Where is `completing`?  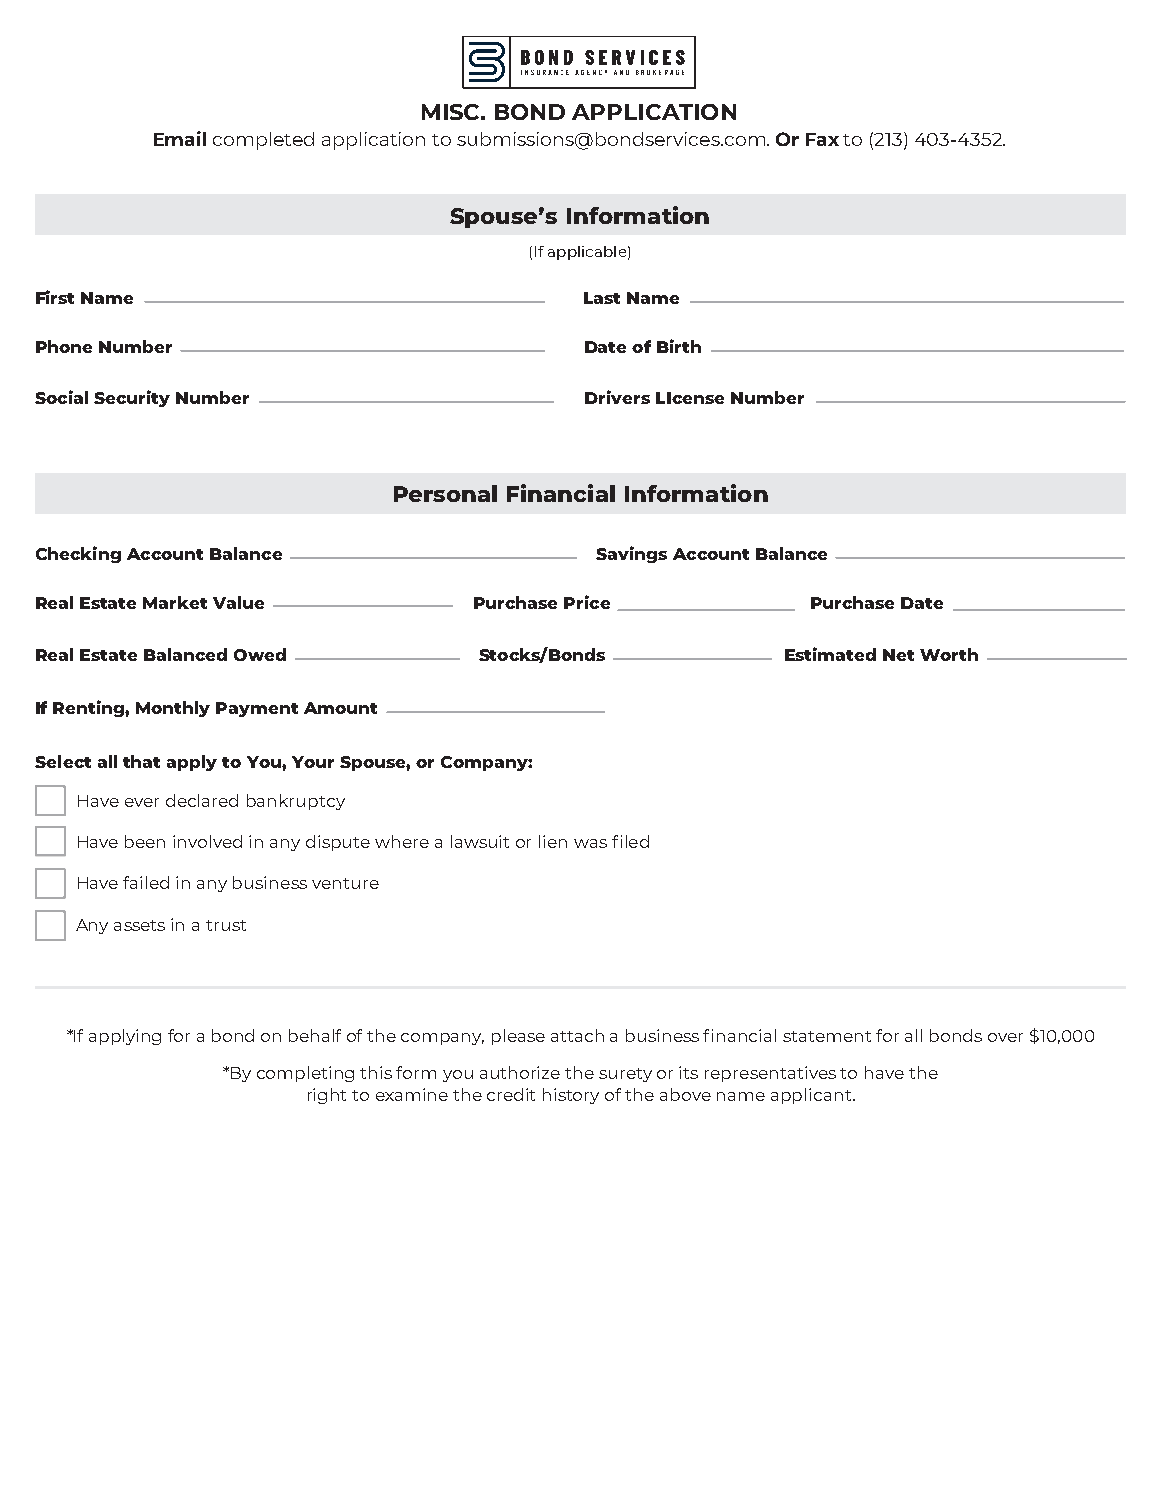 completing is located at coordinates (305, 1074).
